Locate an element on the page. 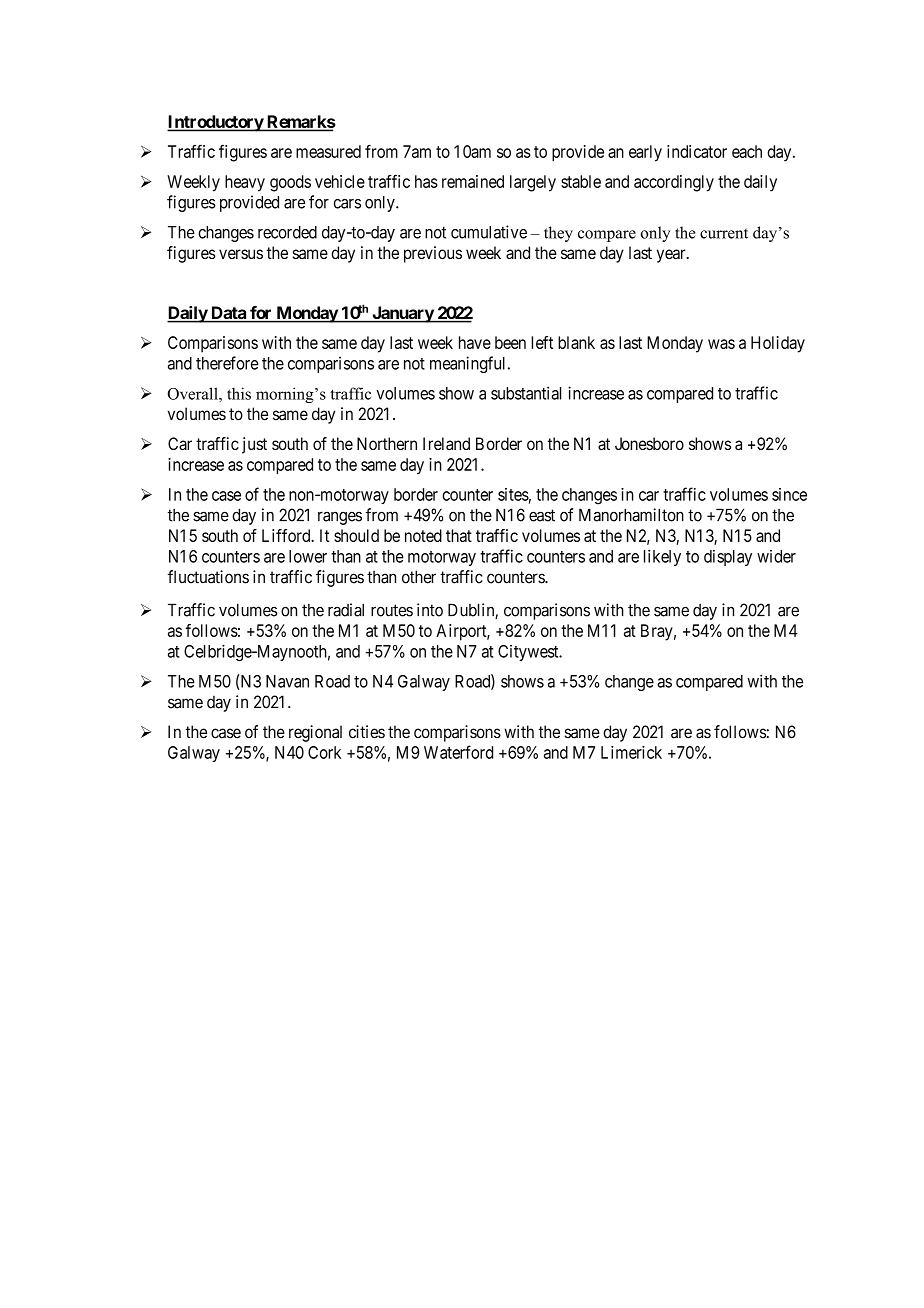  year is located at coordinates (672, 256).
